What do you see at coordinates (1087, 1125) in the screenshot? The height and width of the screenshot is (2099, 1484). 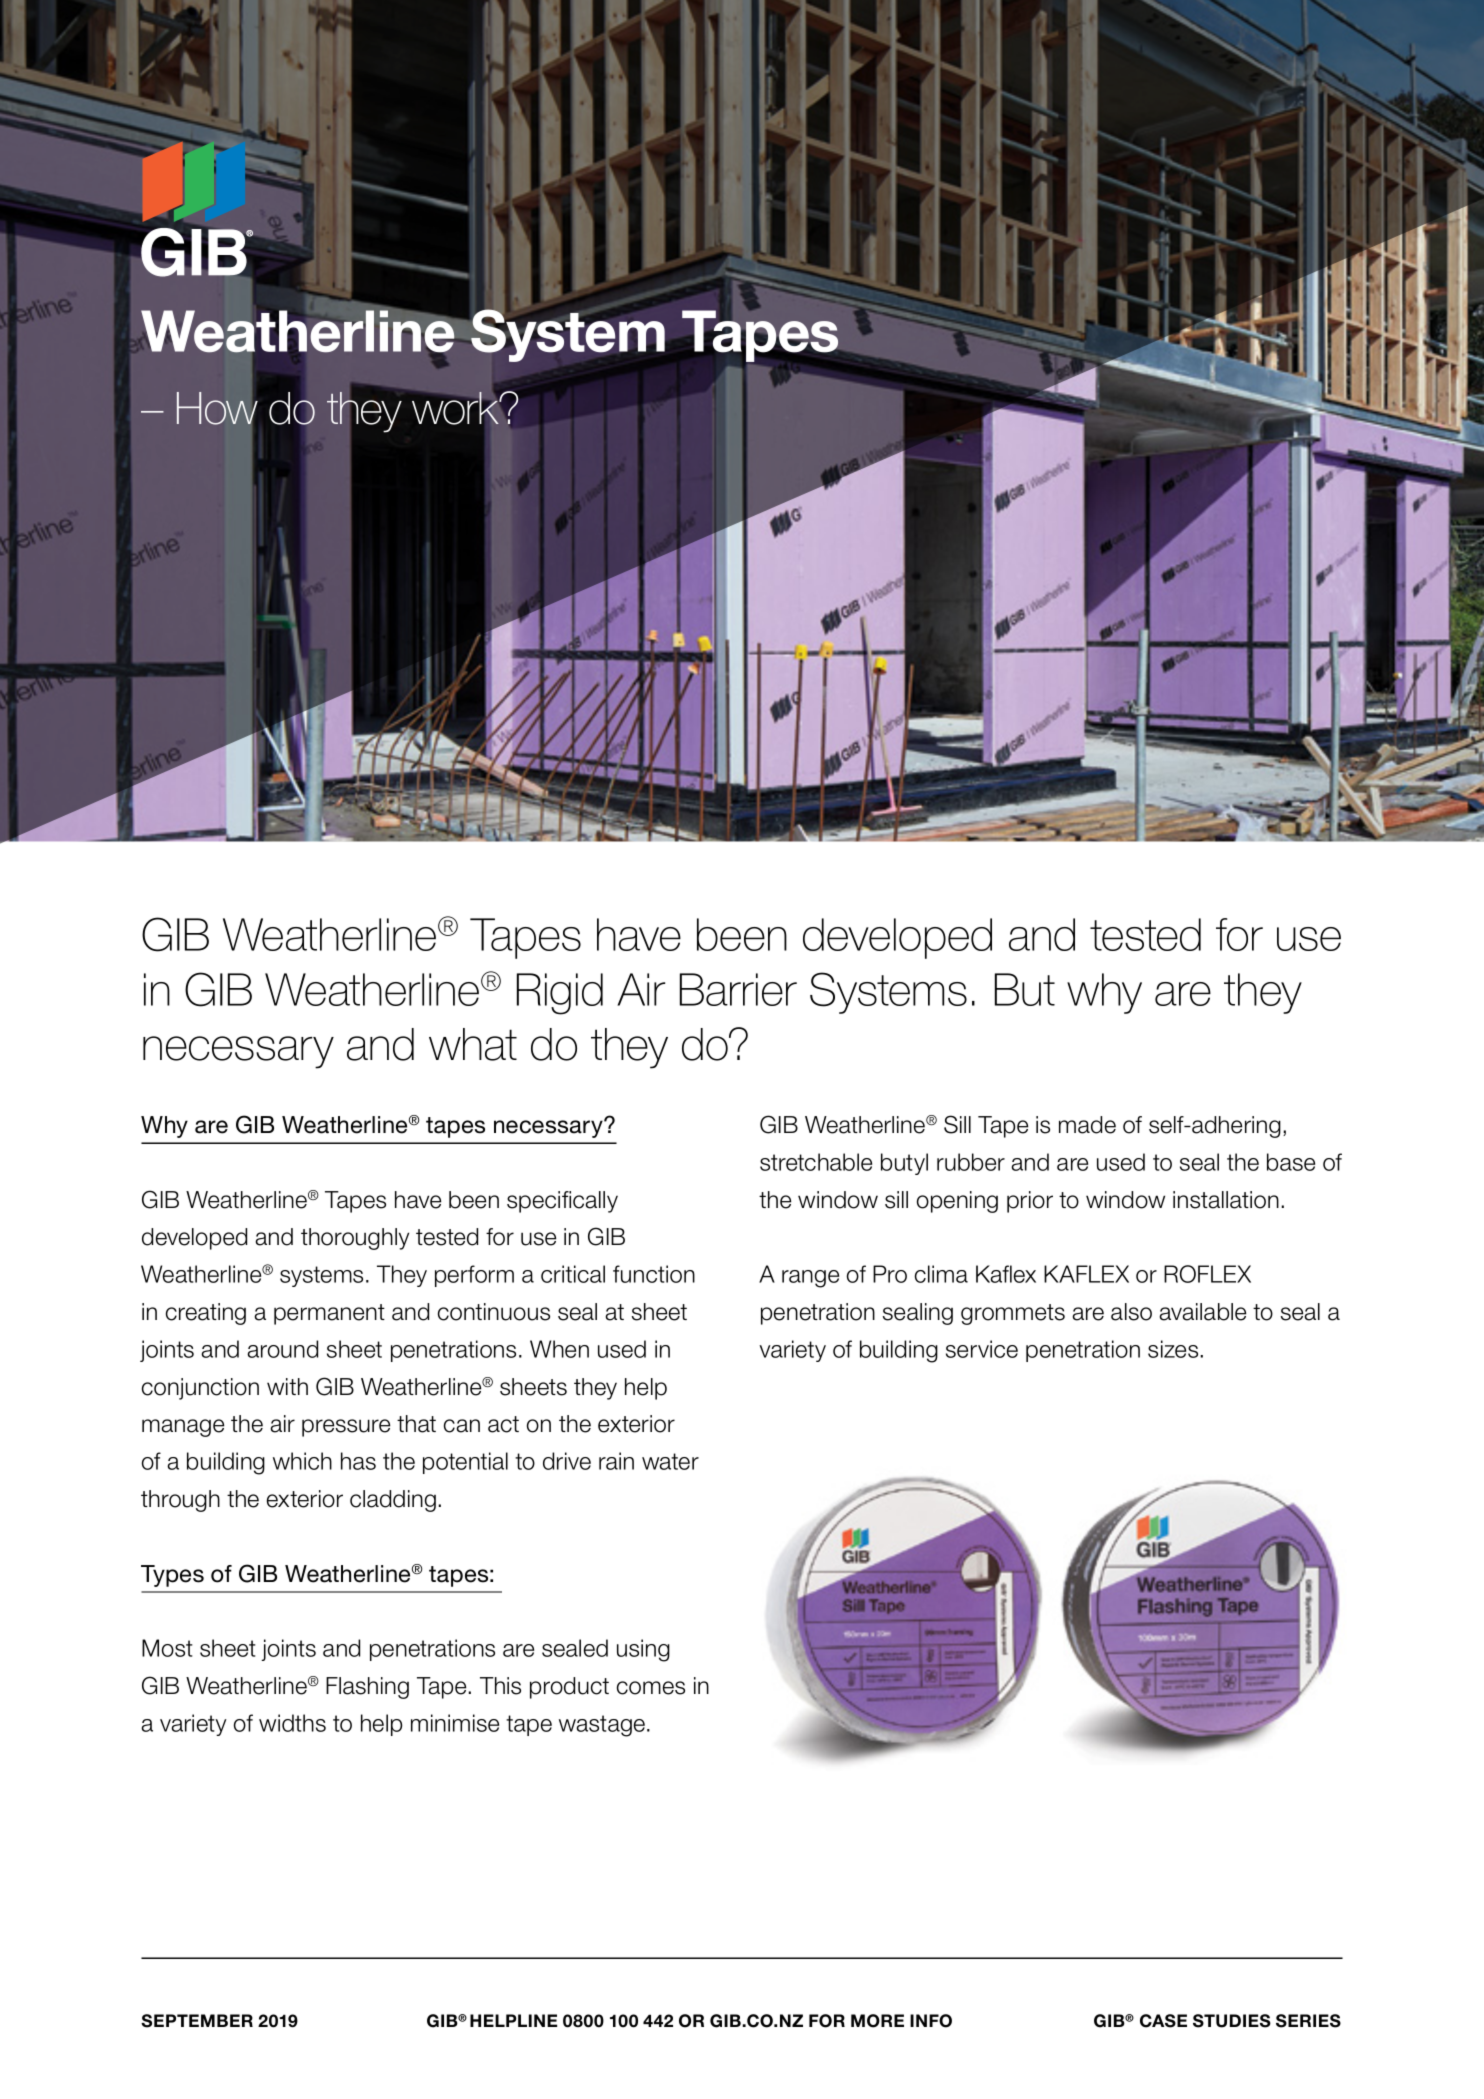 I see `made` at bounding box center [1087, 1125].
